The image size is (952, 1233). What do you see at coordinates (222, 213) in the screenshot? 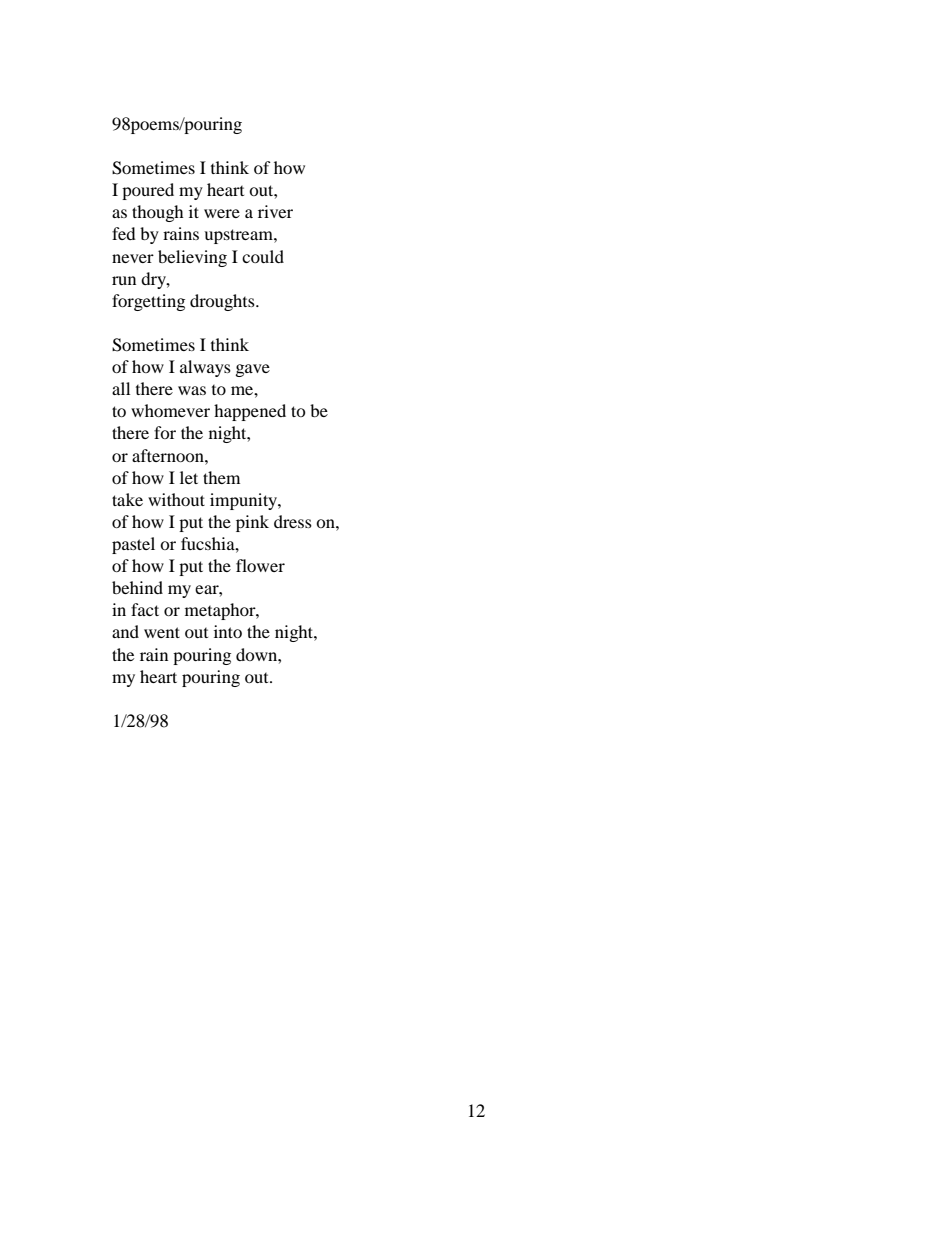
I see `were` at bounding box center [222, 213].
